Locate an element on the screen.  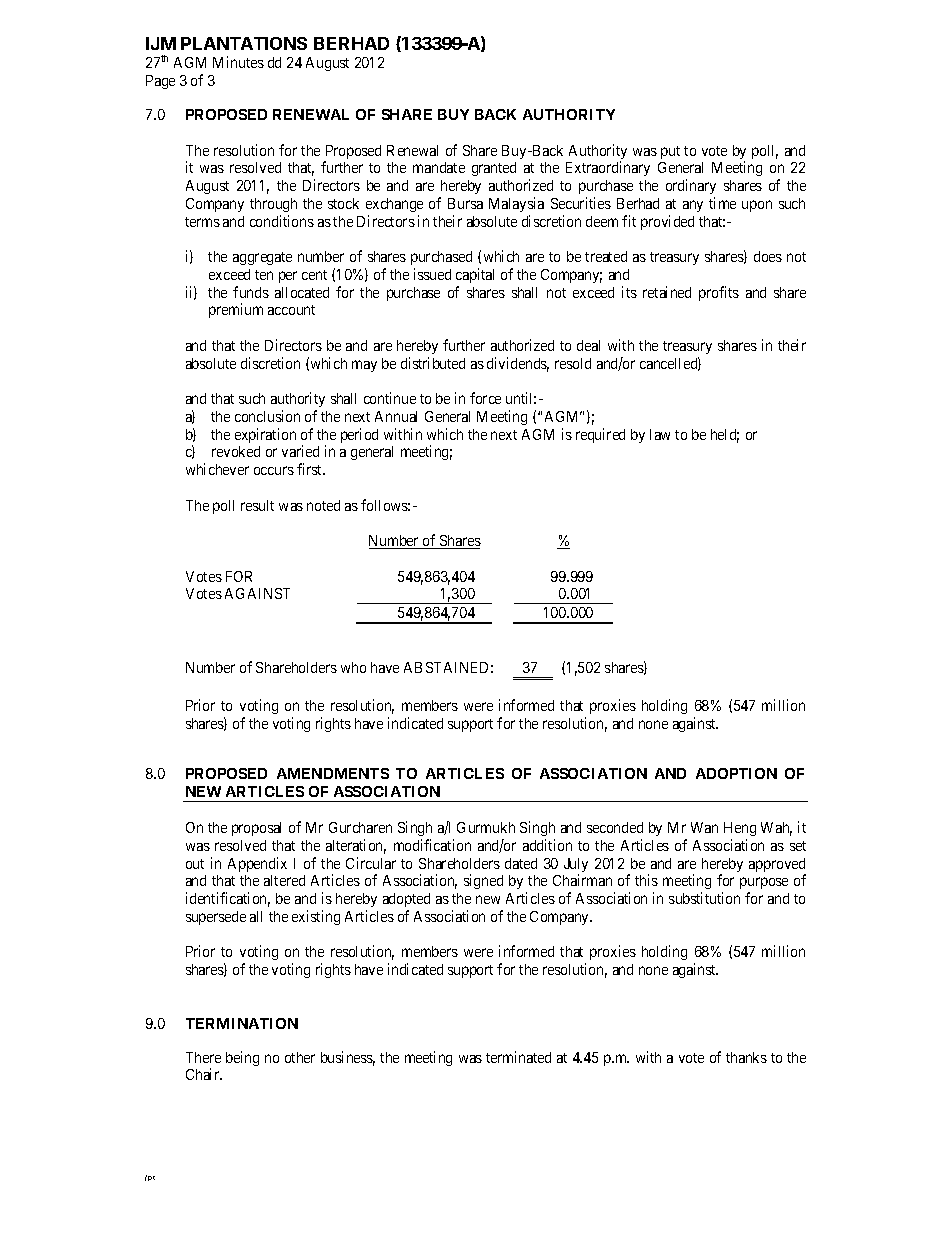
conclusion is located at coordinates (267, 416).
